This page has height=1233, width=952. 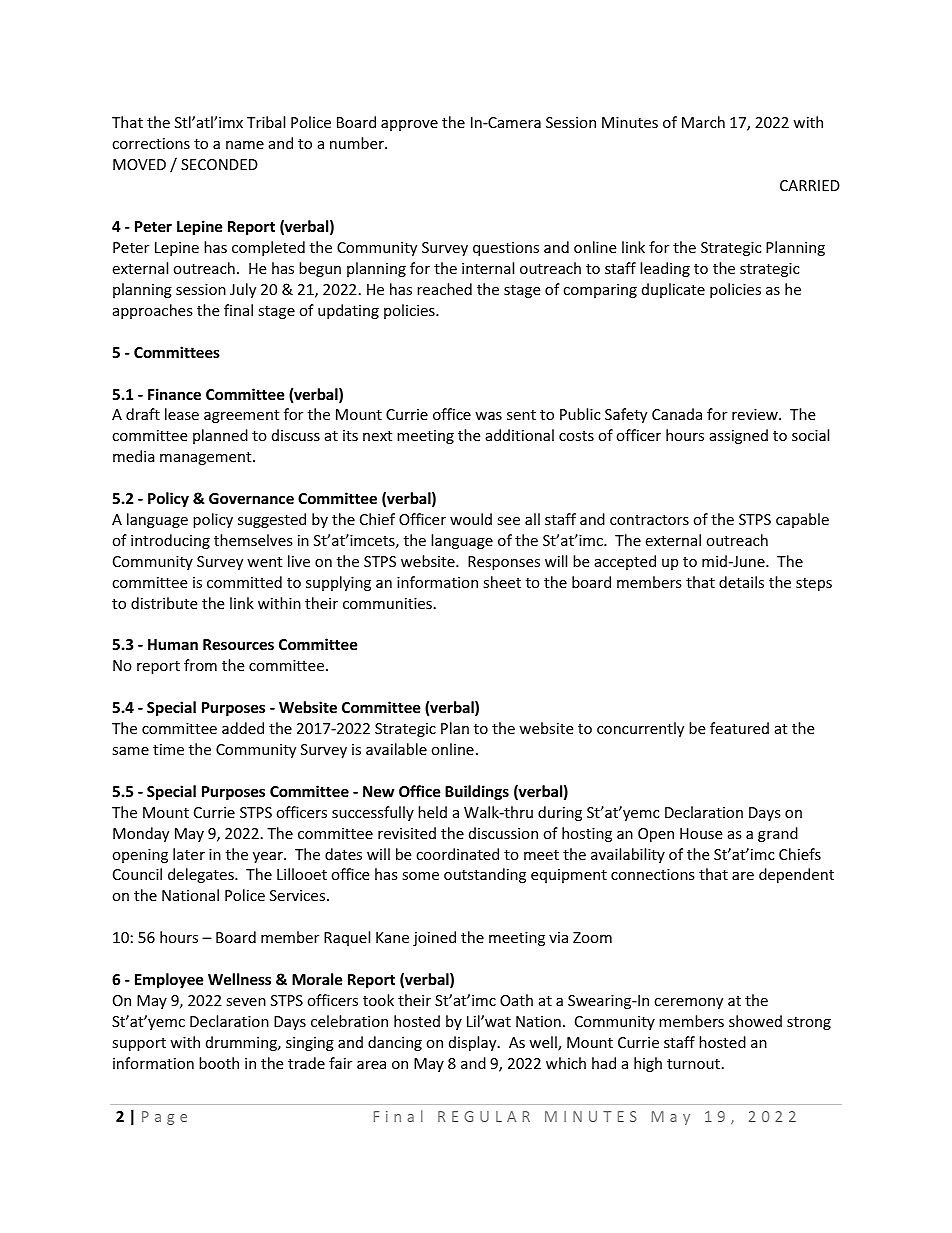 What do you see at coordinates (409, 125) in the page?
I see `approve` at bounding box center [409, 125].
